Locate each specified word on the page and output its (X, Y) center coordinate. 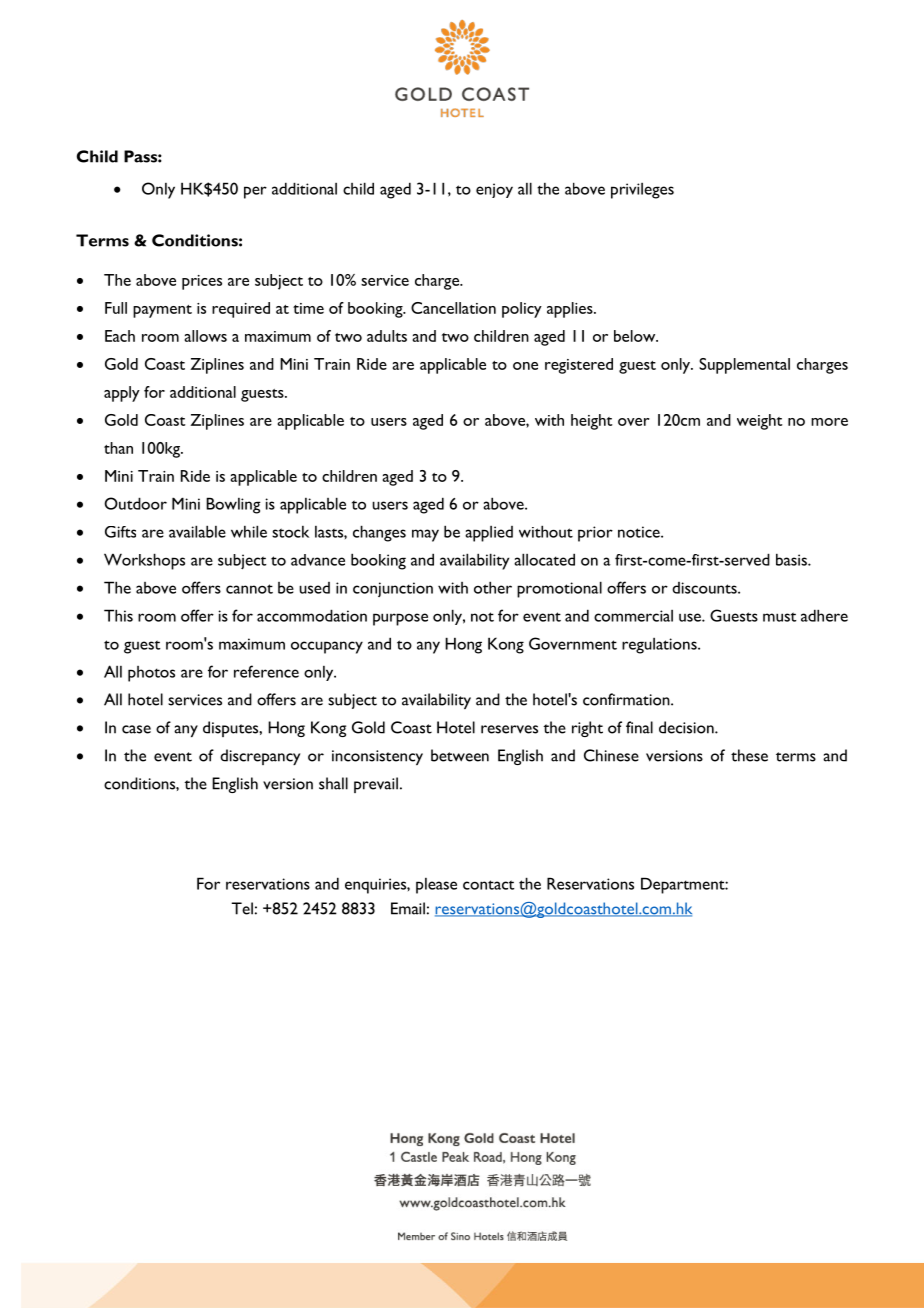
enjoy (494, 190)
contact (488, 885)
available (197, 531)
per (255, 192)
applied (489, 534)
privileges (642, 191)
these (749, 755)
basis (792, 559)
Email (408, 908)
